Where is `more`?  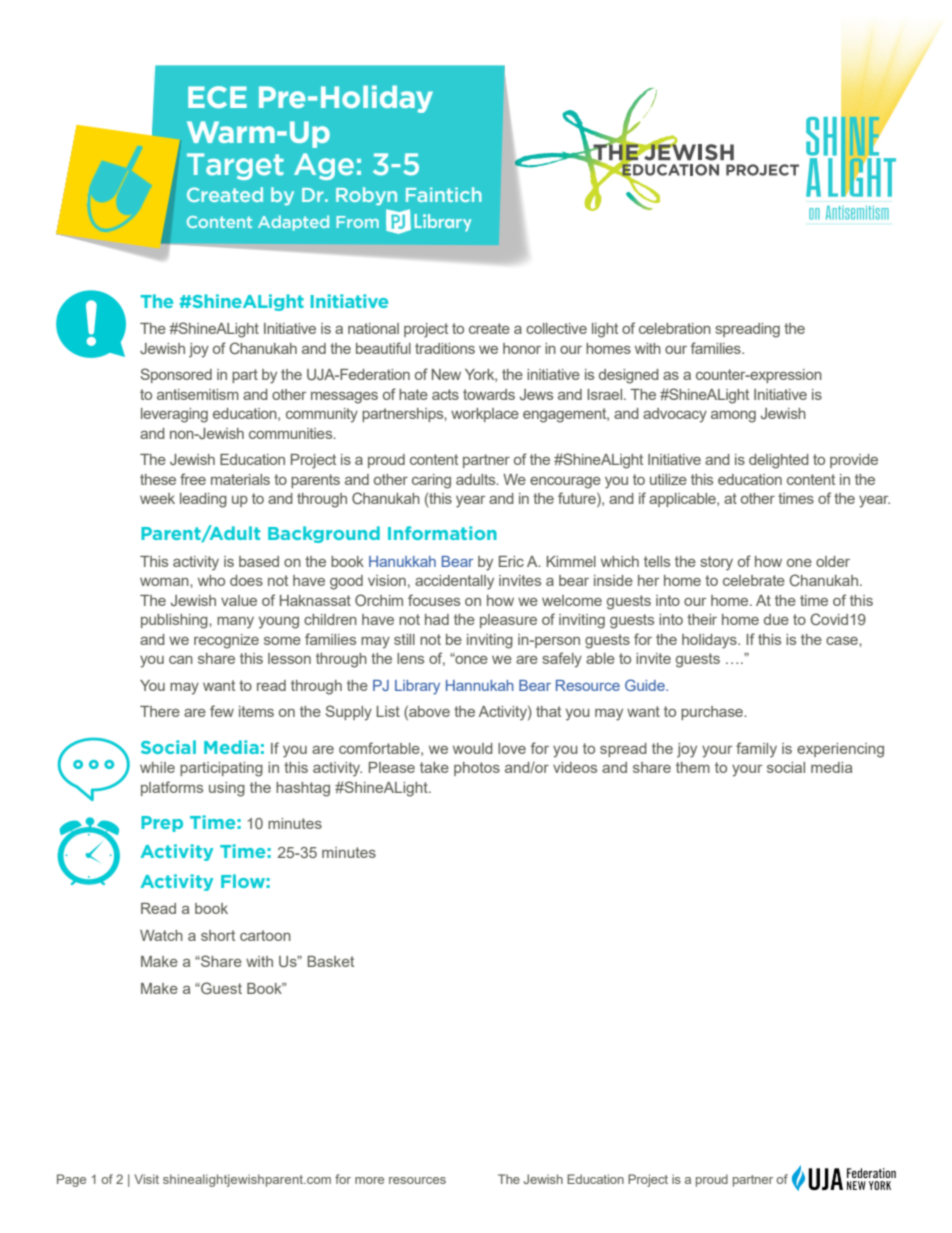 more is located at coordinates (369, 1180).
